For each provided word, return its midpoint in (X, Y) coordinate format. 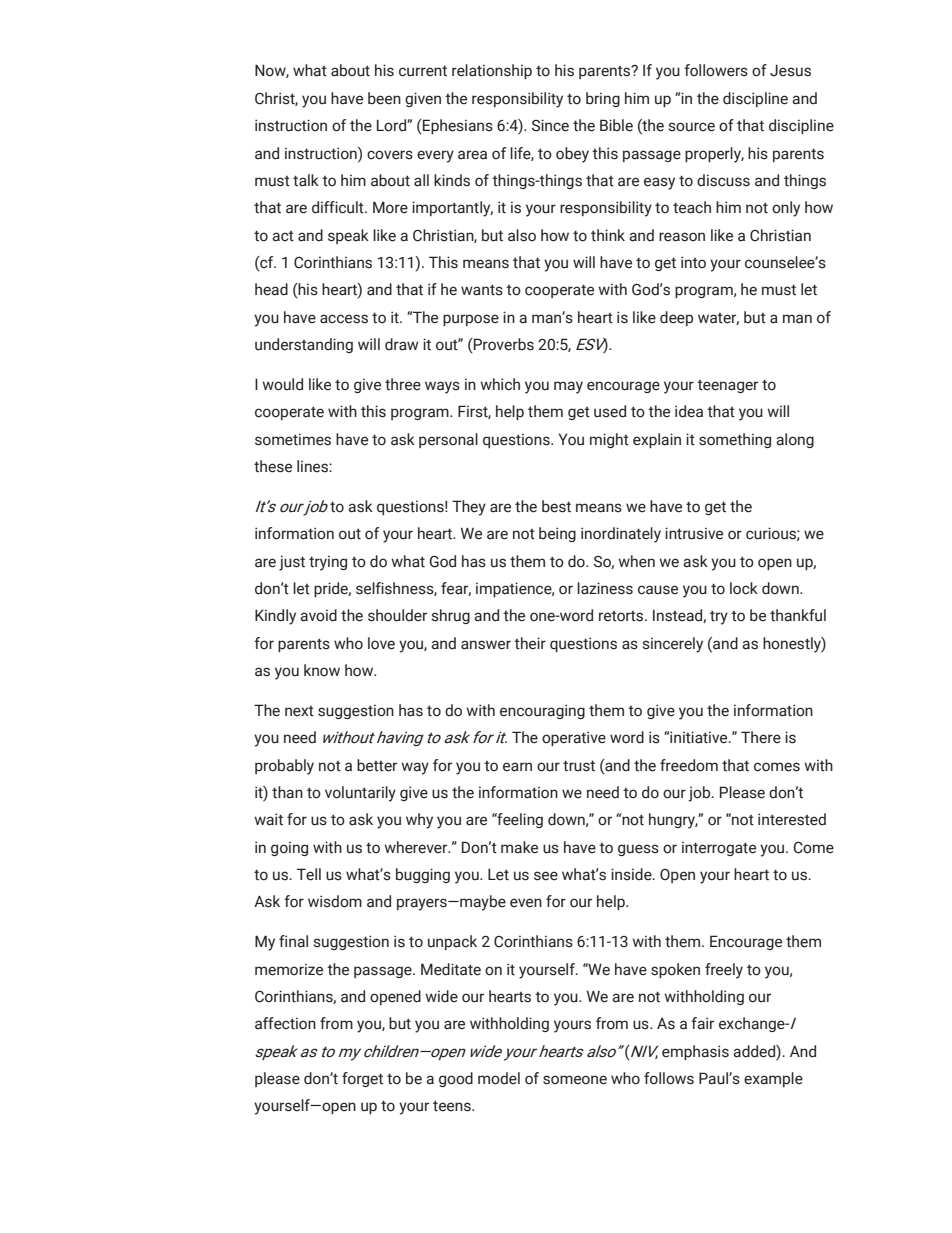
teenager (727, 386)
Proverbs (503, 345)
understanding (304, 345)
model (499, 1078)
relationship (492, 71)
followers (716, 70)
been (384, 98)
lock (744, 588)
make (519, 847)
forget (362, 1079)
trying (328, 563)
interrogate (719, 848)
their (530, 643)
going (289, 848)
